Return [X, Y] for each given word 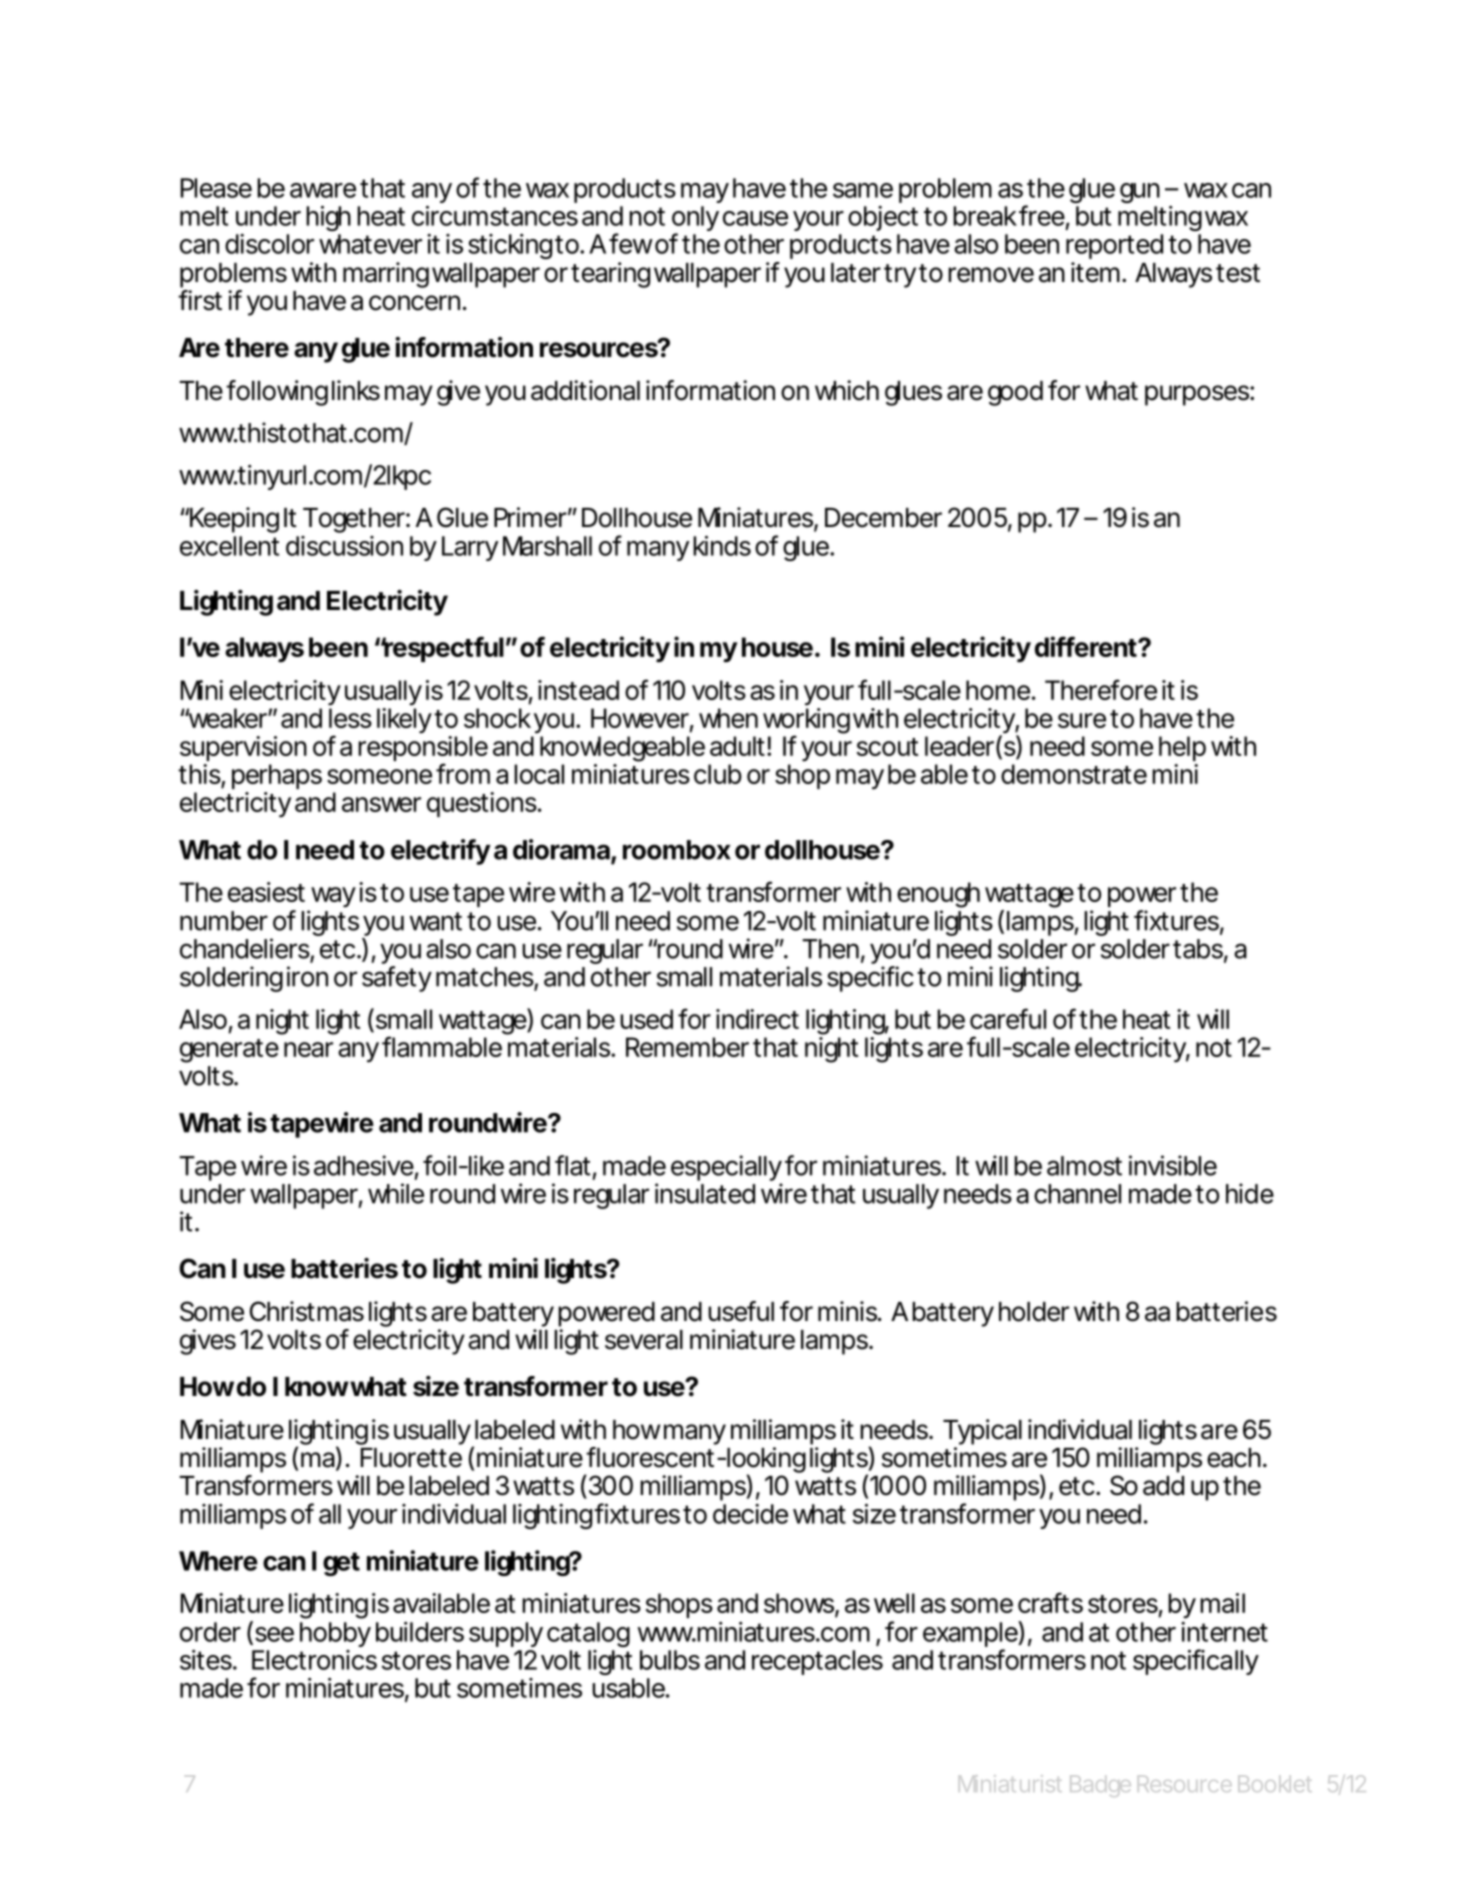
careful [1008, 1018]
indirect [757, 1019]
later [856, 273]
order [210, 1632]
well [894, 1603]
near [308, 1049]
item [1093, 272]
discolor [269, 244]
